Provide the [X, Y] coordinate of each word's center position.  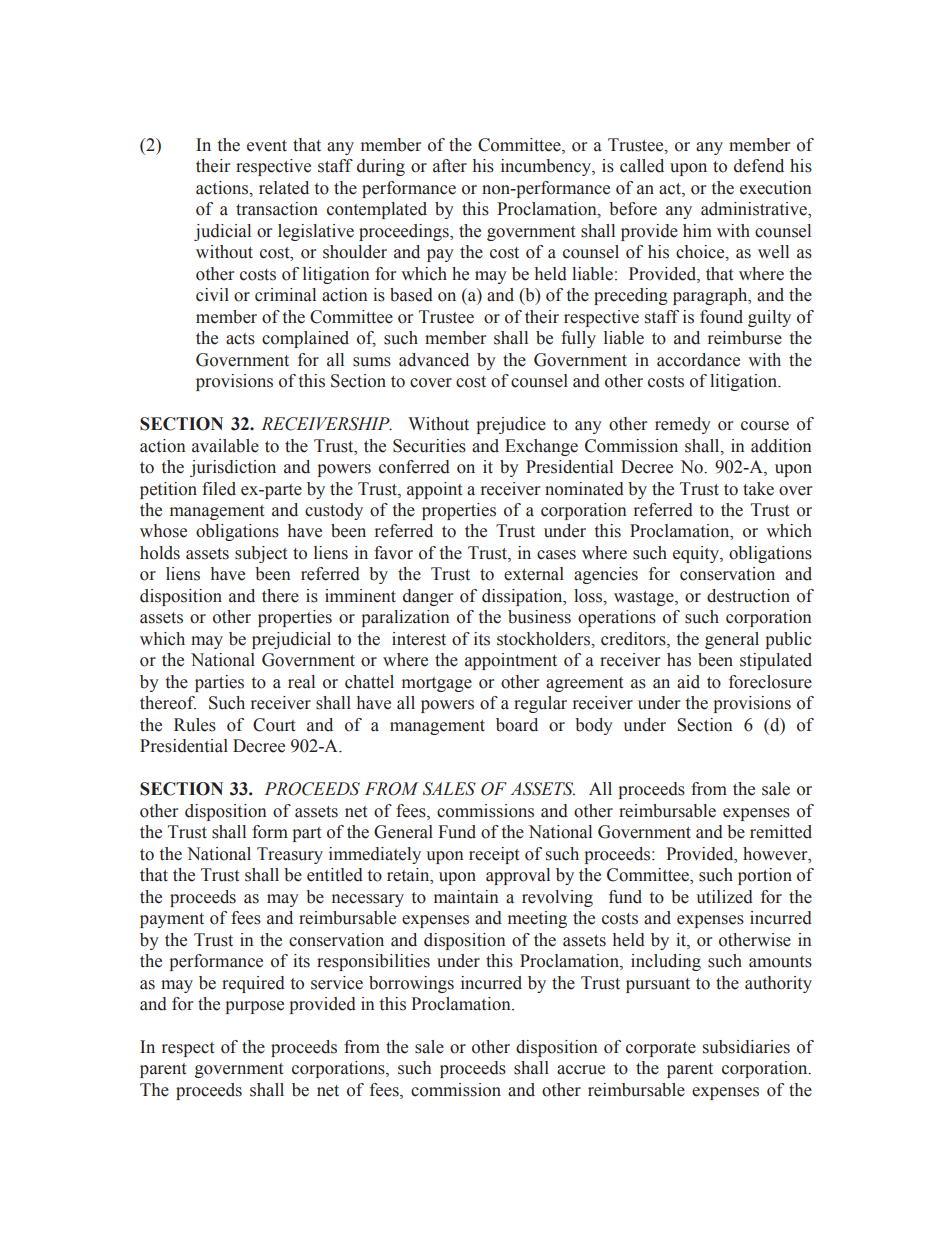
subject [261, 554]
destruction [748, 596]
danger [428, 597]
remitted [781, 832]
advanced [434, 360]
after [450, 166]
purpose [254, 1007]
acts [240, 339]
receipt [494, 855]
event [267, 146]
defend [759, 166]
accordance [698, 360]
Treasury [290, 855]
